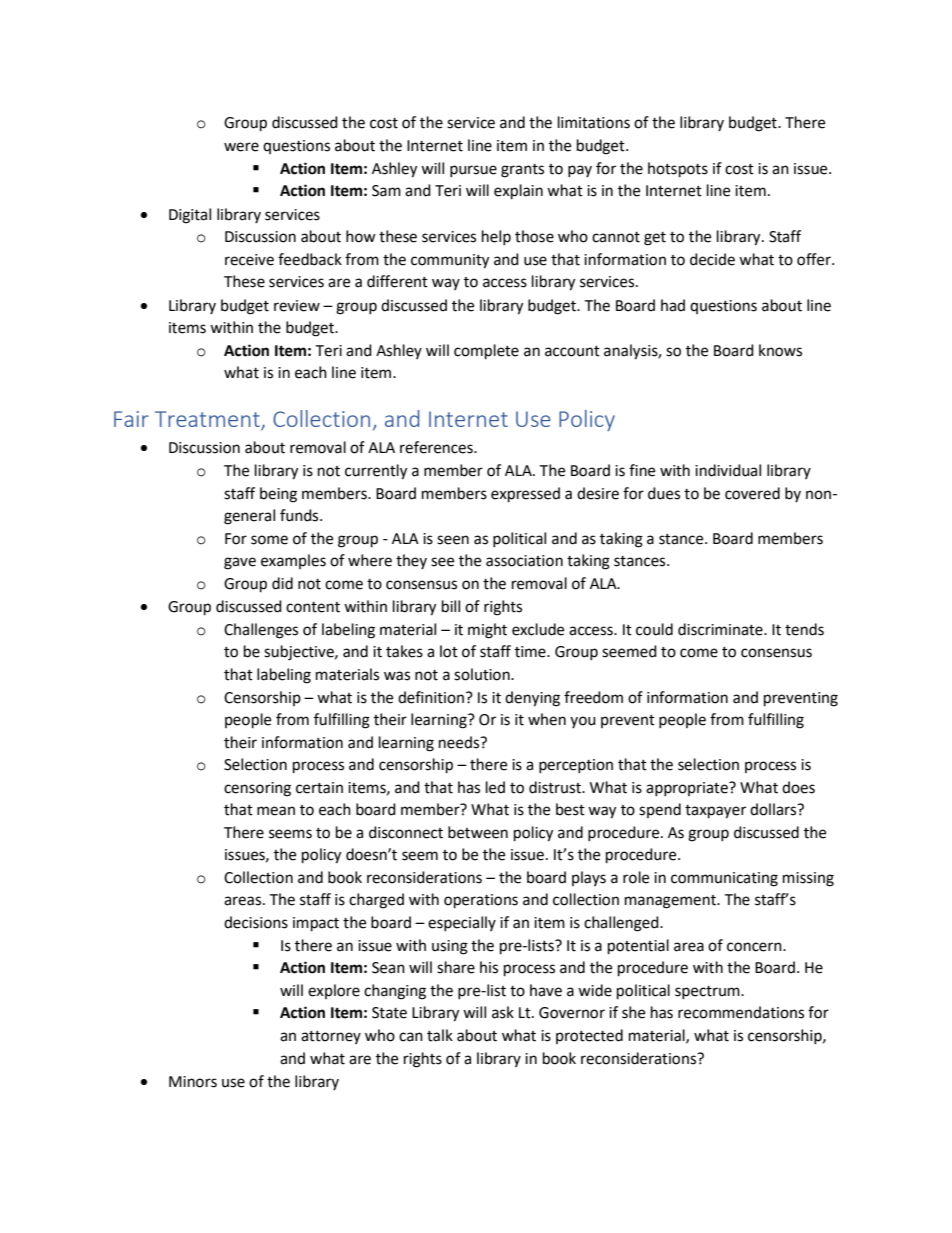  What do you see at coordinates (678, 170) in the screenshot?
I see `hotspots` at bounding box center [678, 170].
